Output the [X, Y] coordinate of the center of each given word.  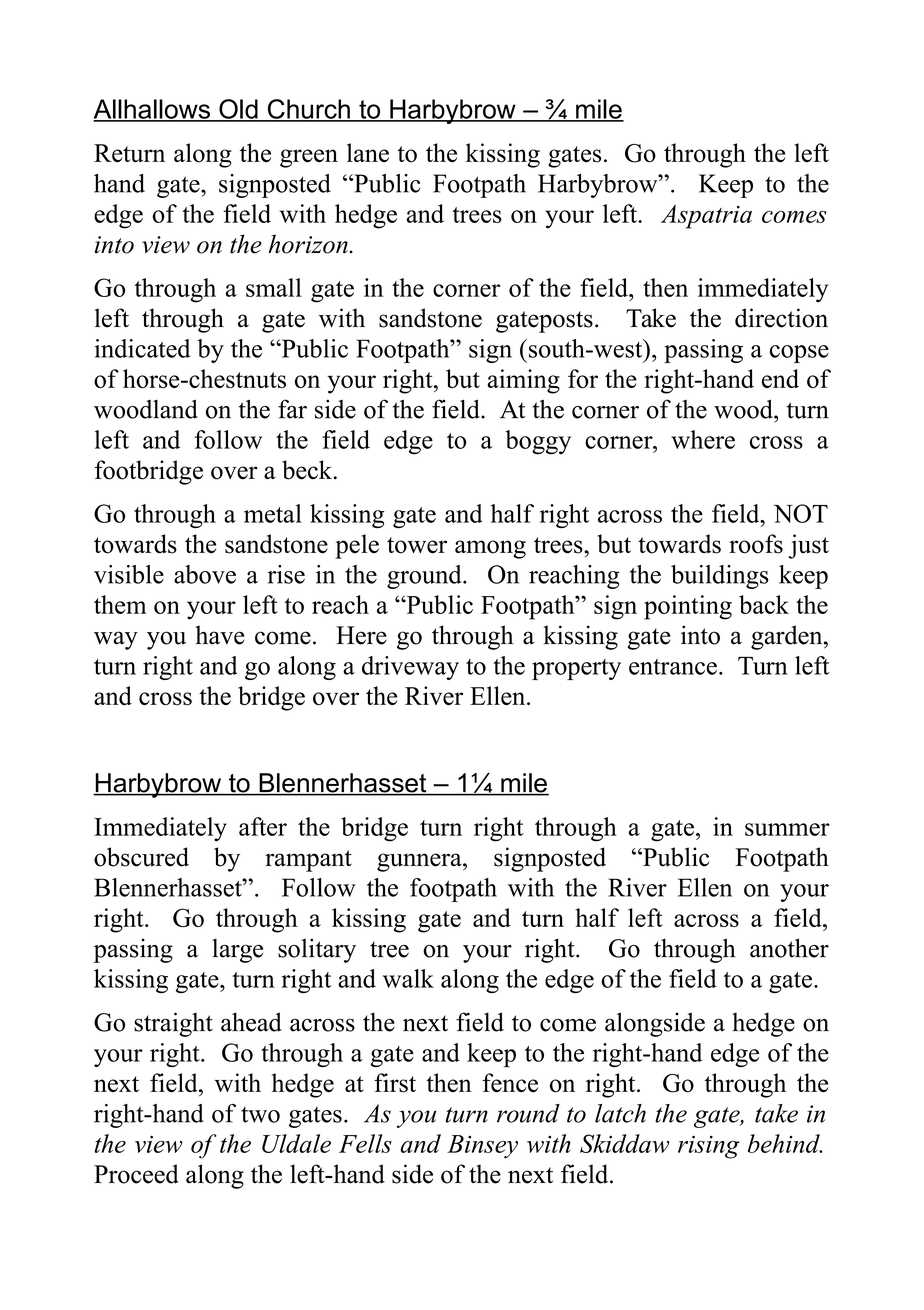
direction [781, 318]
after [263, 826]
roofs [756, 544]
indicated [142, 348]
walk [408, 978]
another [789, 948]
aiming [524, 381]
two [260, 1115]
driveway [410, 668]
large [237, 950]
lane [368, 152]
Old [238, 110]
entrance [673, 667]
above [205, 574]
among [490, 549]
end [780, 378]
